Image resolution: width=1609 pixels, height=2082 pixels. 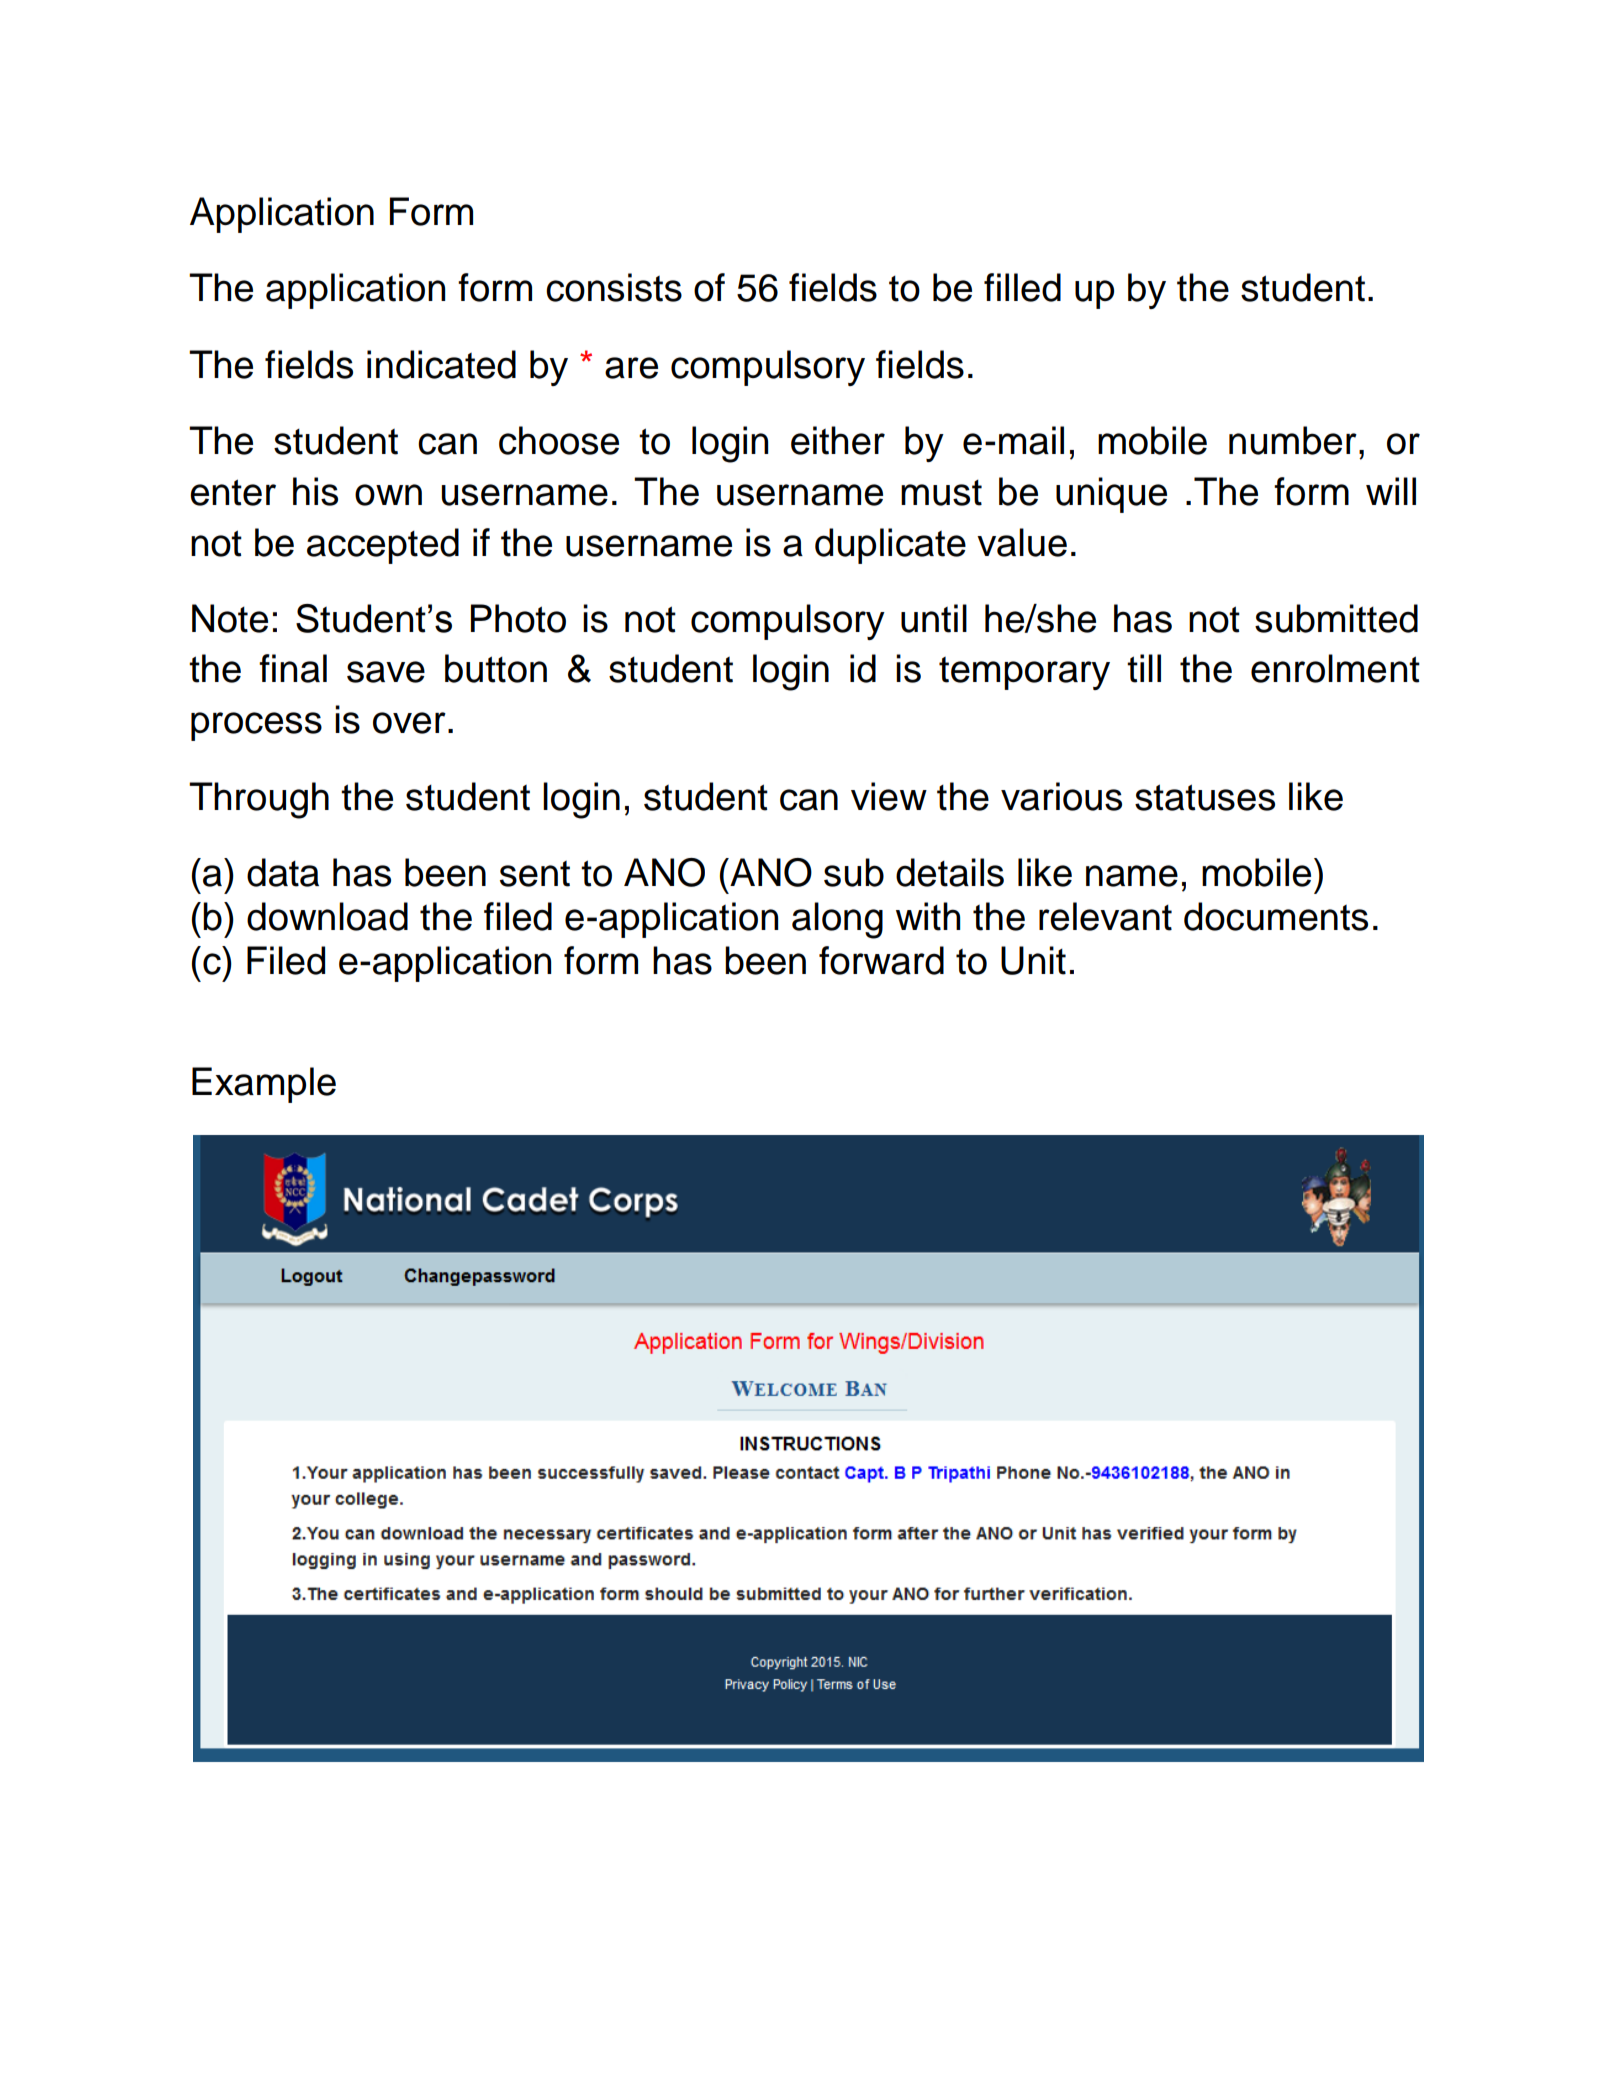 What do you see at coordinates (441, 364) in the screenshot?
I see `indicated` at bounding box center [441, 364].
